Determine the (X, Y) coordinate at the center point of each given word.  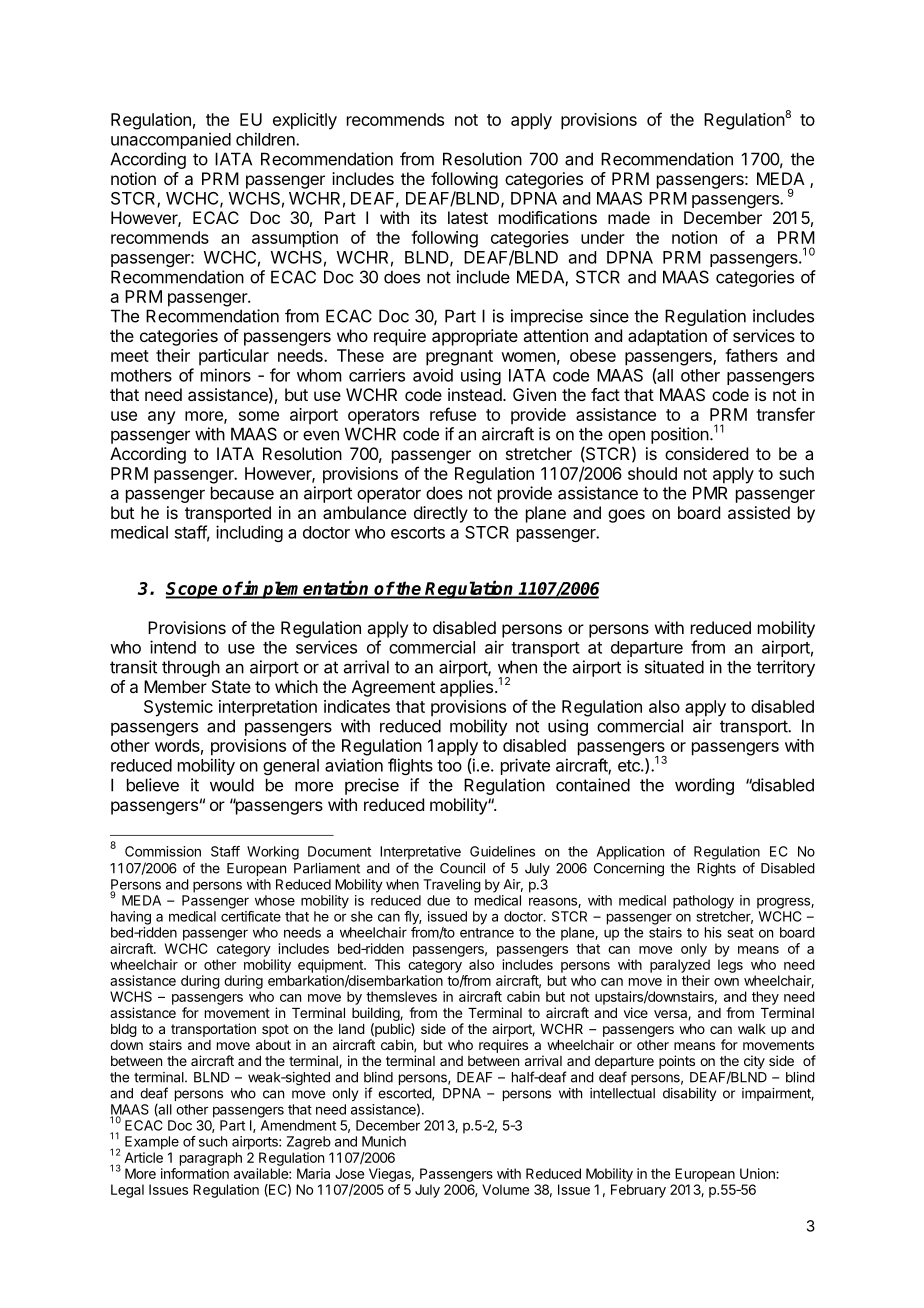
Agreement (393, 688)
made (629, 217)
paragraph (211, 1159)
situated (674, 667)
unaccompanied (171, 140)
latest (468, 217)
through (191, 668)
